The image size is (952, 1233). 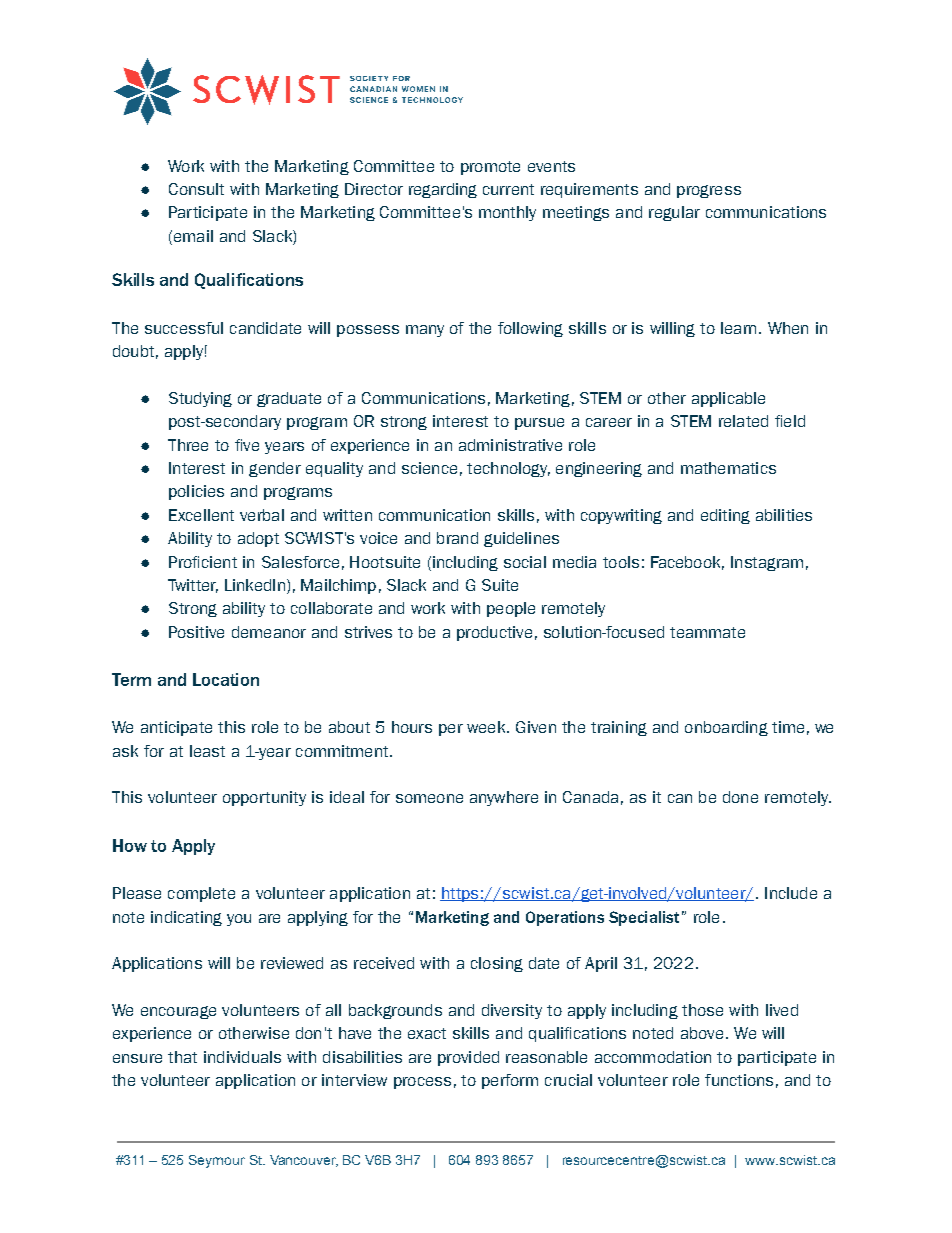 What do you see at coordinates (422, 1083) in the screenshot?
I see `process` at bounding box center [422, 1083].
